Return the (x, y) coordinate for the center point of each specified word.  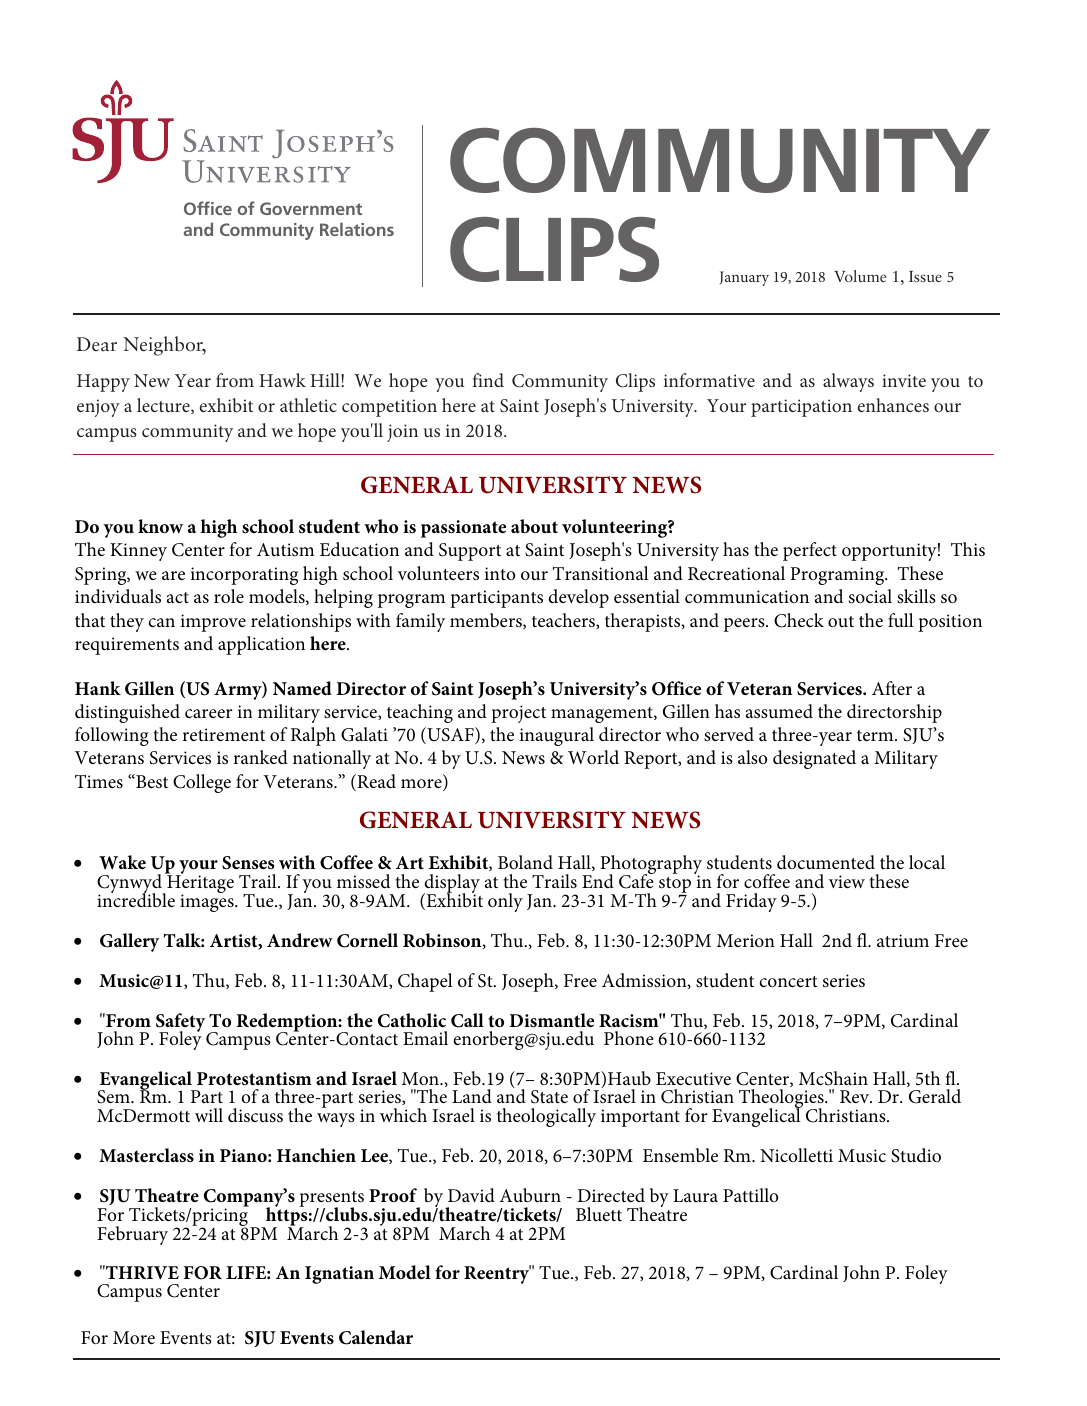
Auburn (530, 1195)
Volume (860, 276)
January (744, 278)
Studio (916, 1155)
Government (311, 208)
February (132, 1235)
